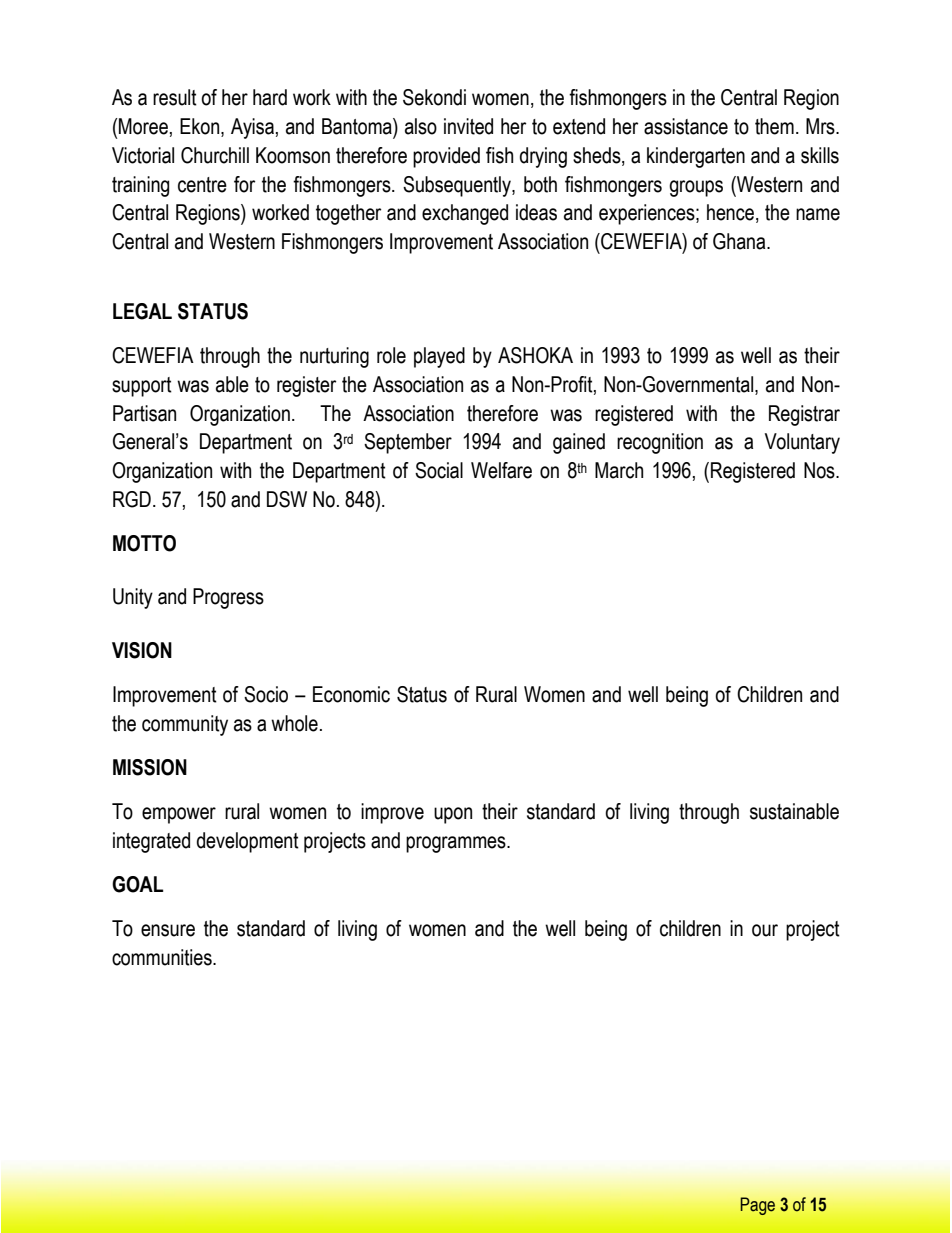  What do you see at coordinates (468, 126) in the page?
I see `invited` at bounding box center [468, 126].
